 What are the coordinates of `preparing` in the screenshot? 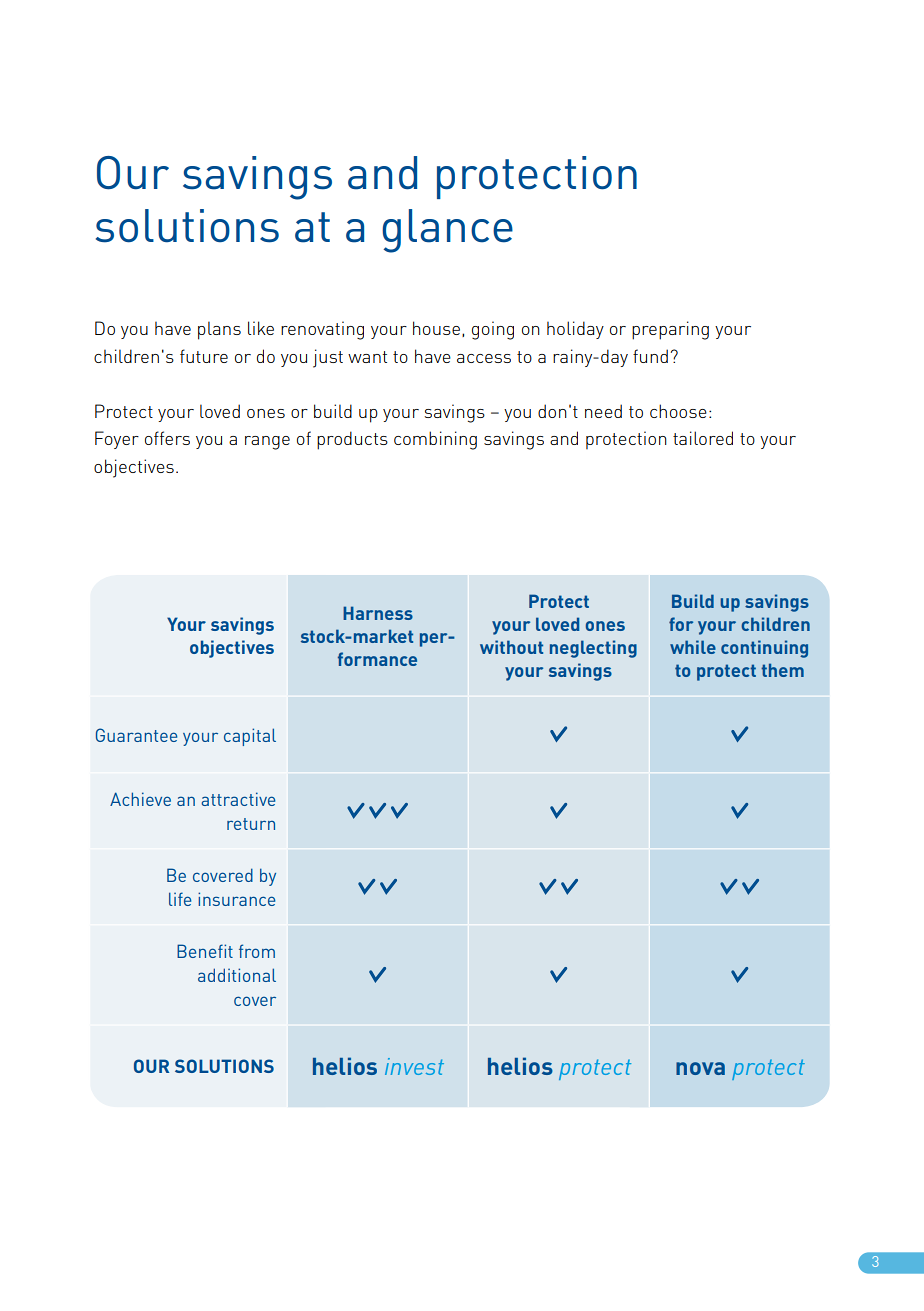 It's located at (670, 330).
